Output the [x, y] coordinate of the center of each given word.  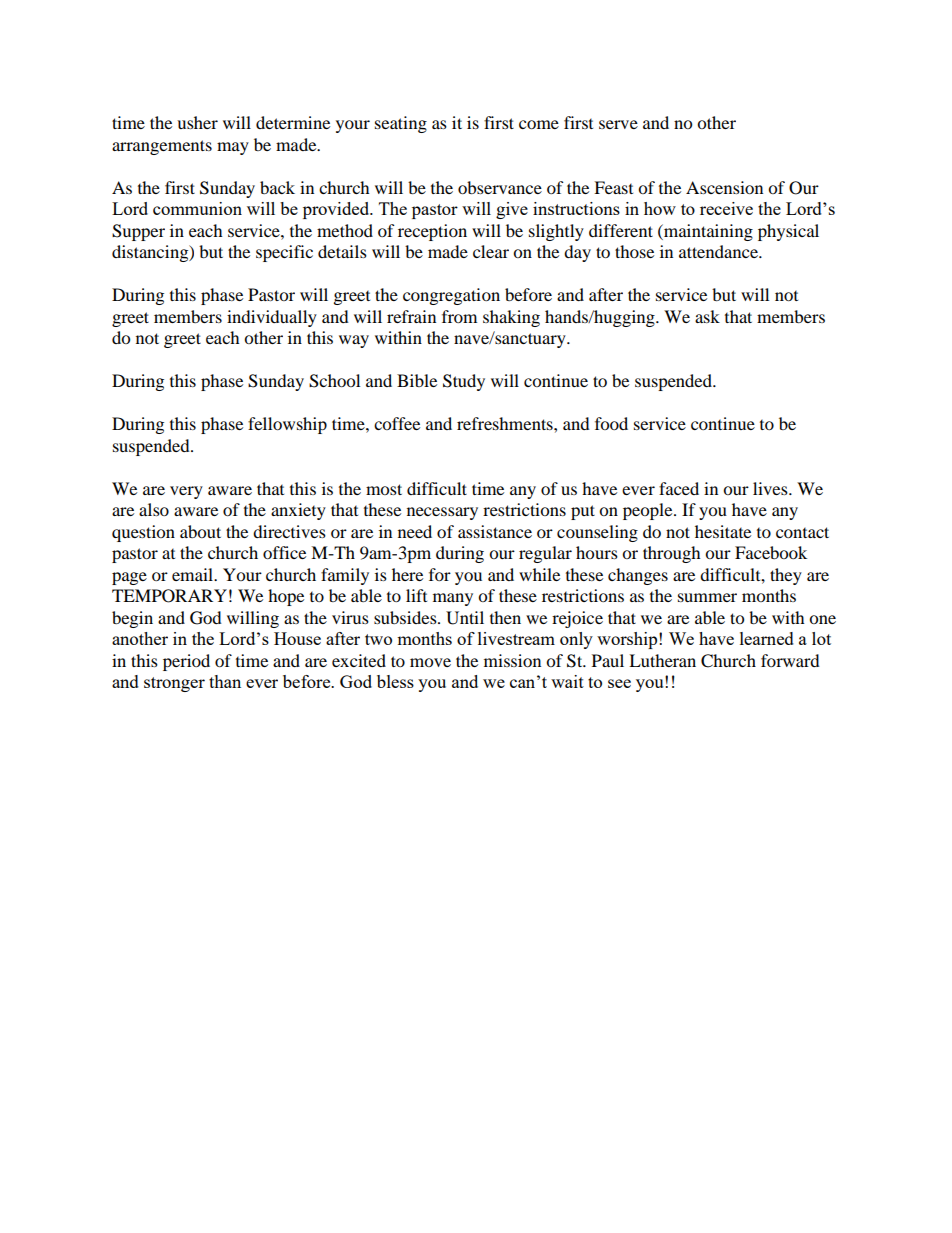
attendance [719, 251]
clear [491, 251]
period [186, 662]
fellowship [287, 425]
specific [284, 253]
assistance [495, 531]
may [233, 148]
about [200, 531]
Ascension [724, 187]
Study [464, 382]
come [539, 124]
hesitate [723, 531]
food [611, 423]
